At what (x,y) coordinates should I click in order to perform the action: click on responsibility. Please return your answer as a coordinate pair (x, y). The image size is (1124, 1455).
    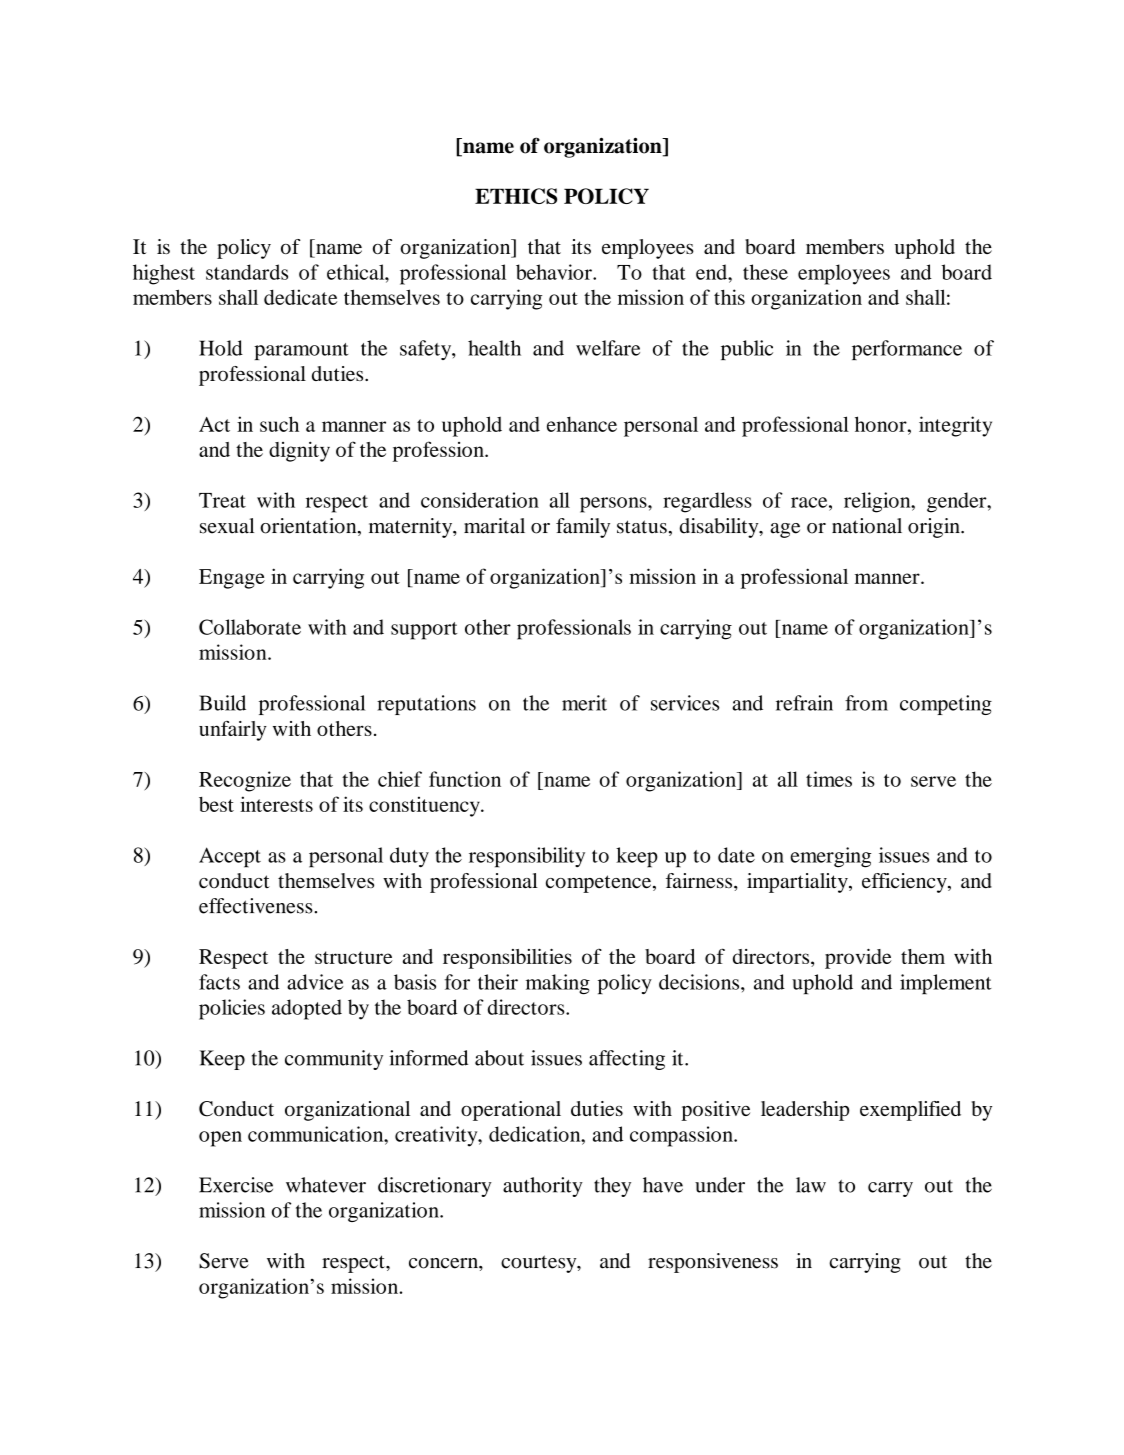
    Looking at the image, I should click on (527, 857).
